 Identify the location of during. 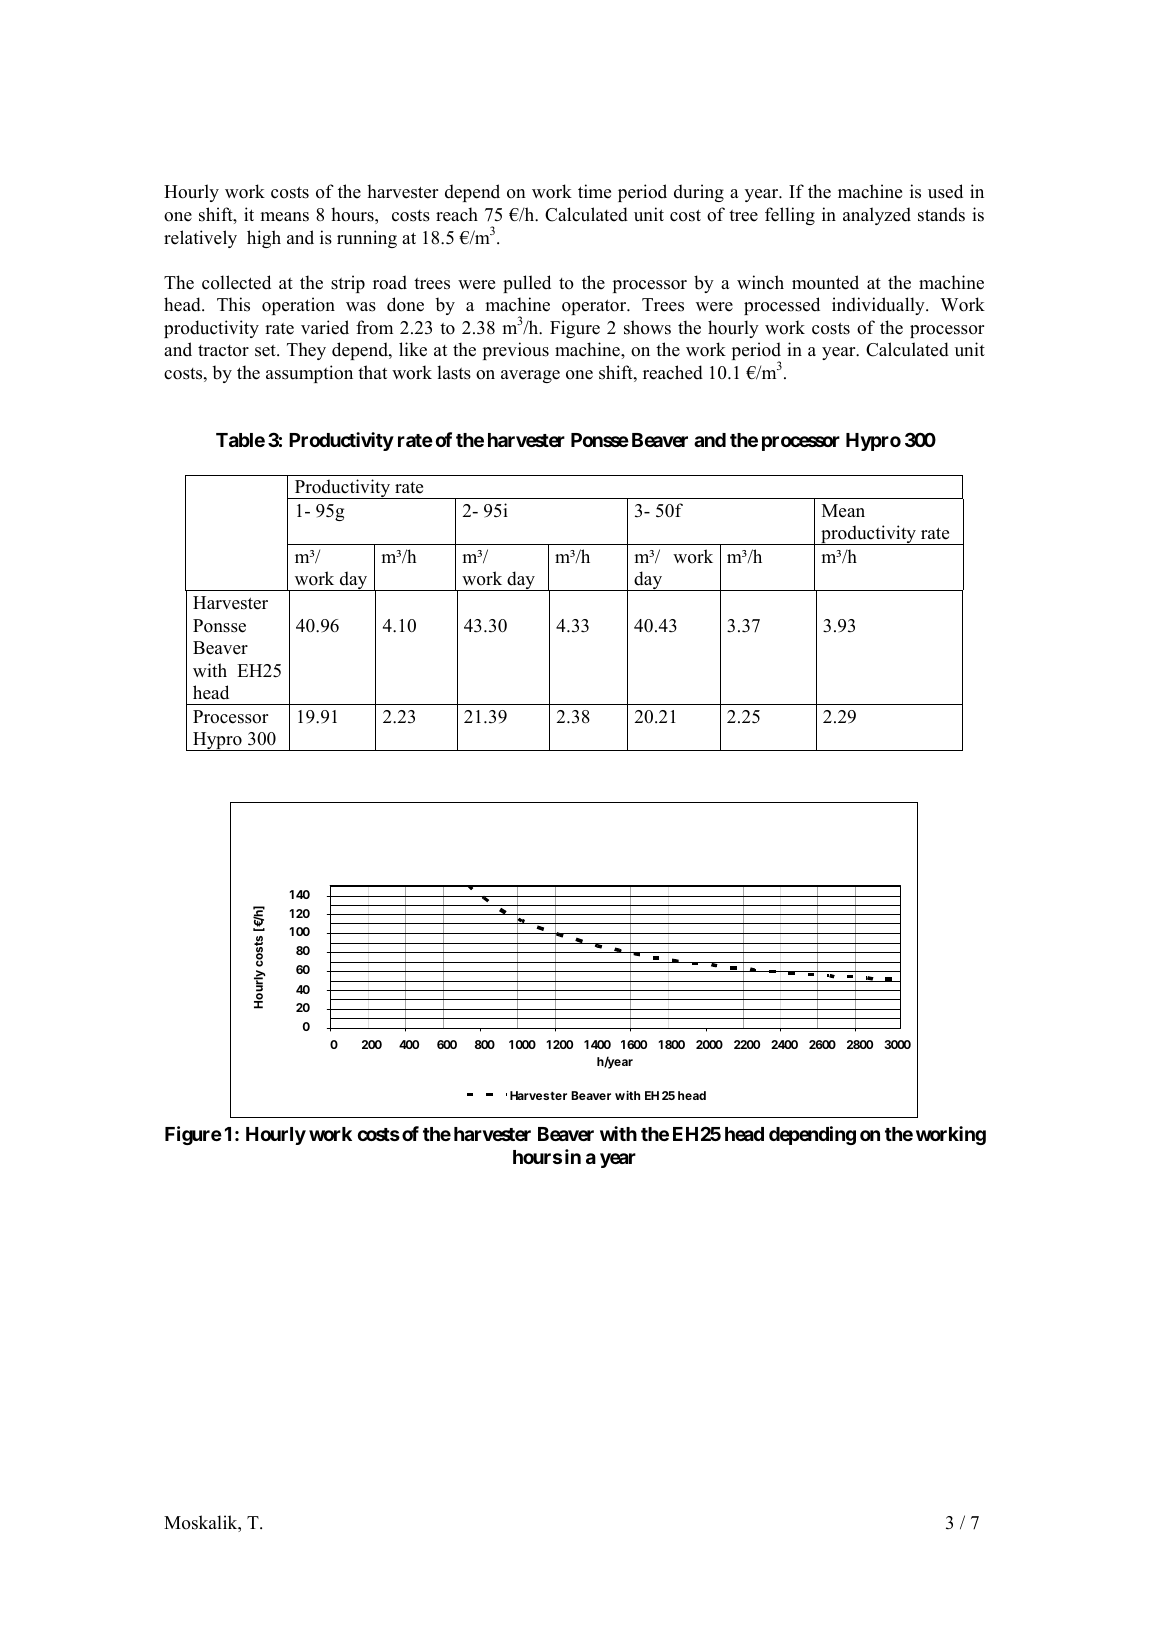
(699, 193).
